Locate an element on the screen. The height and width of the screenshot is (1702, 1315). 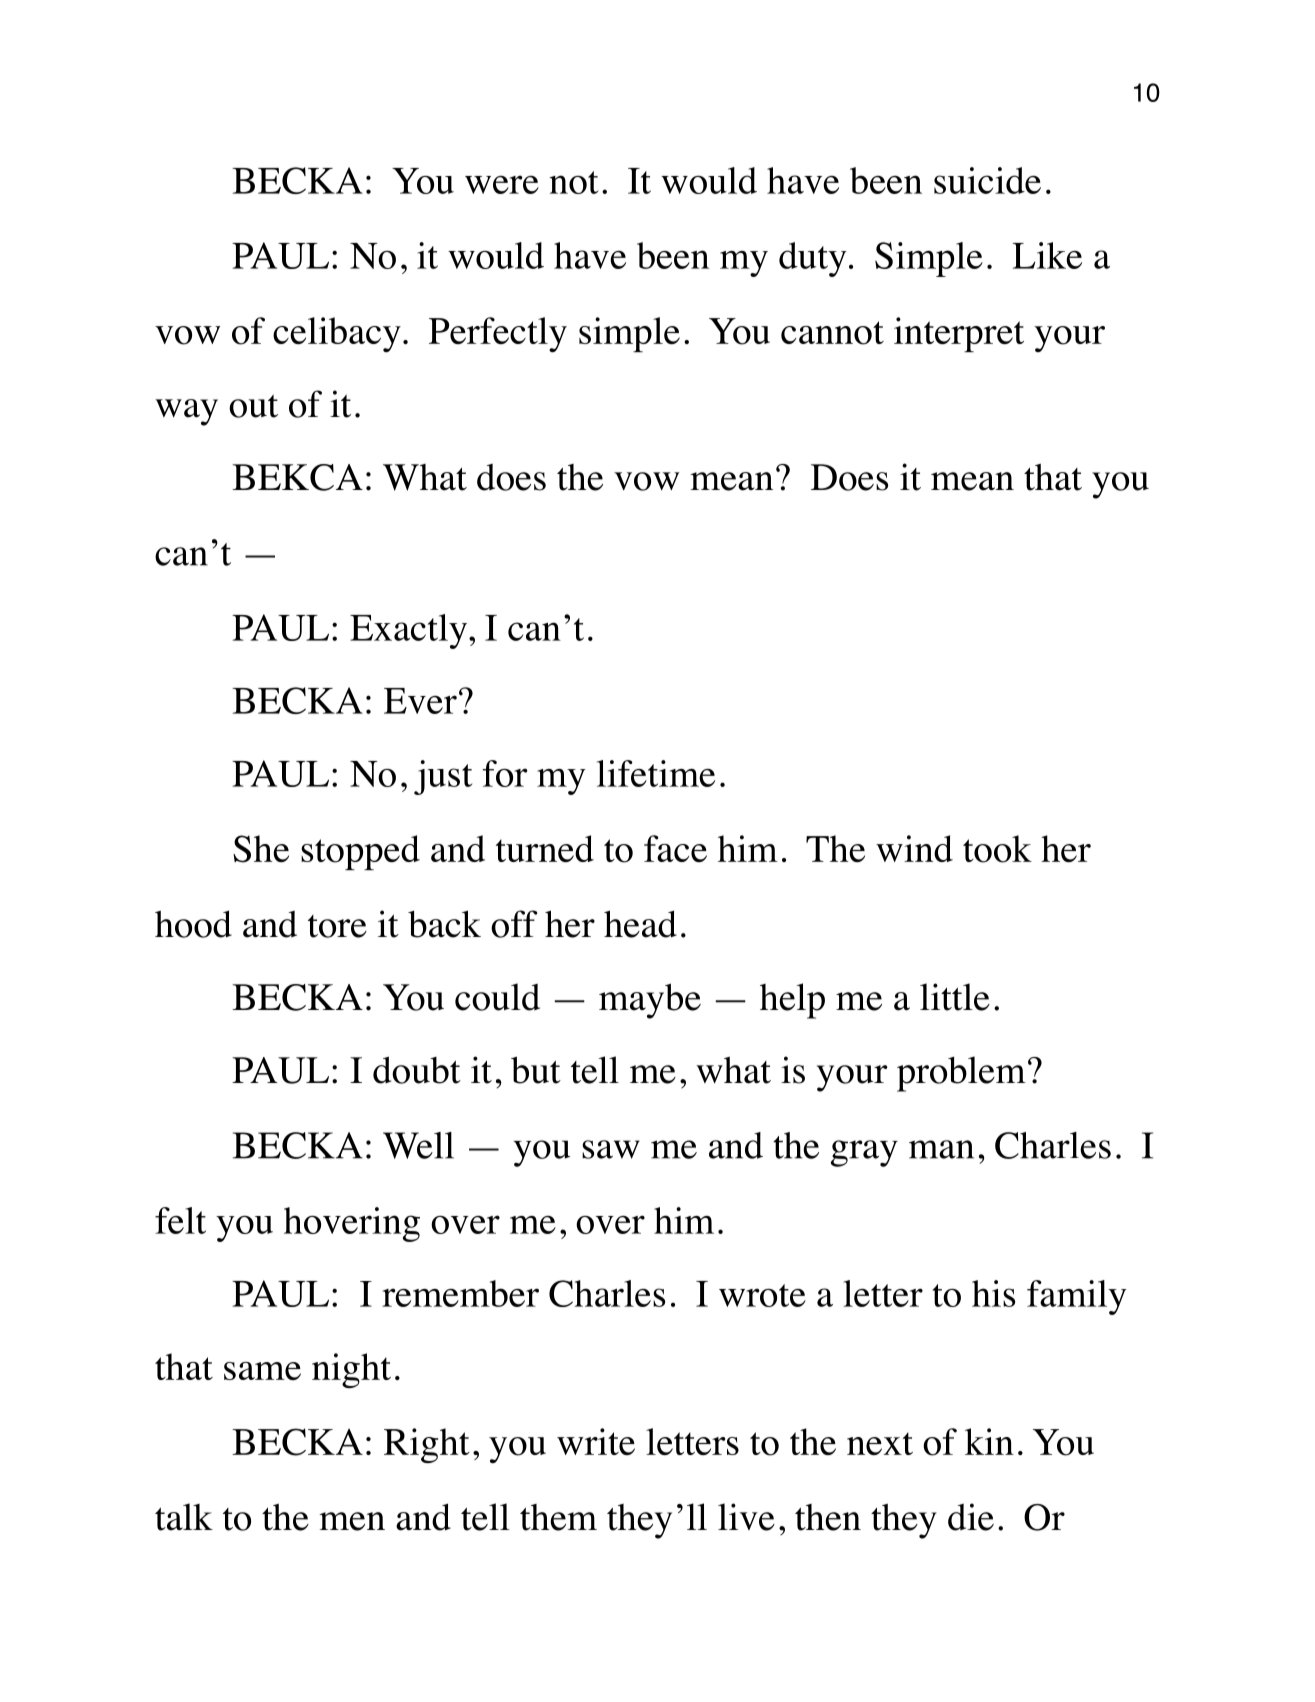
face is located at coordinates (675, 848).
